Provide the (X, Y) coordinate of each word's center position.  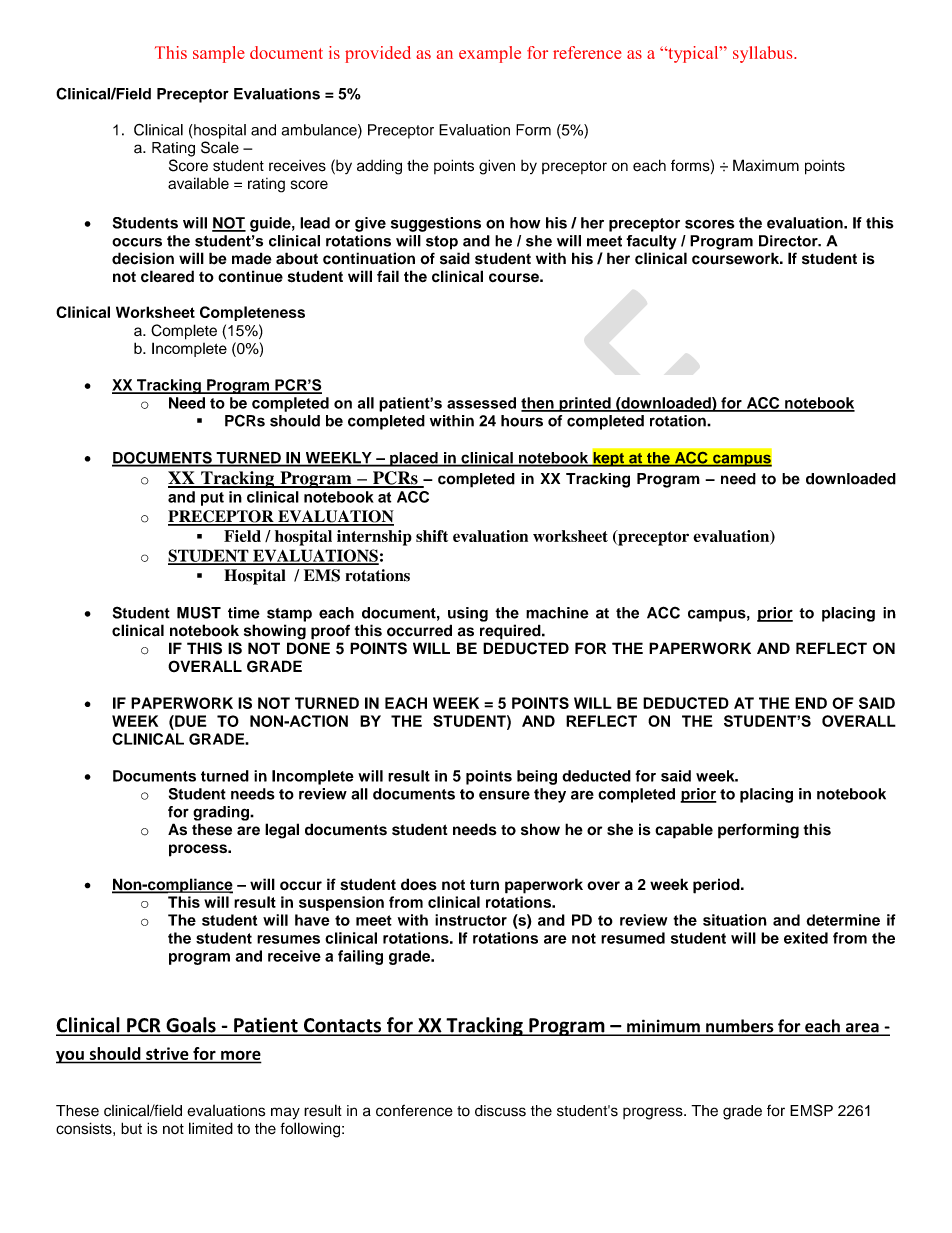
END (811, 703)
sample (219, 54)
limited (211, 1128)
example (490, 54)
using (468, 614)
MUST (199, 613)
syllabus (764, 54)
